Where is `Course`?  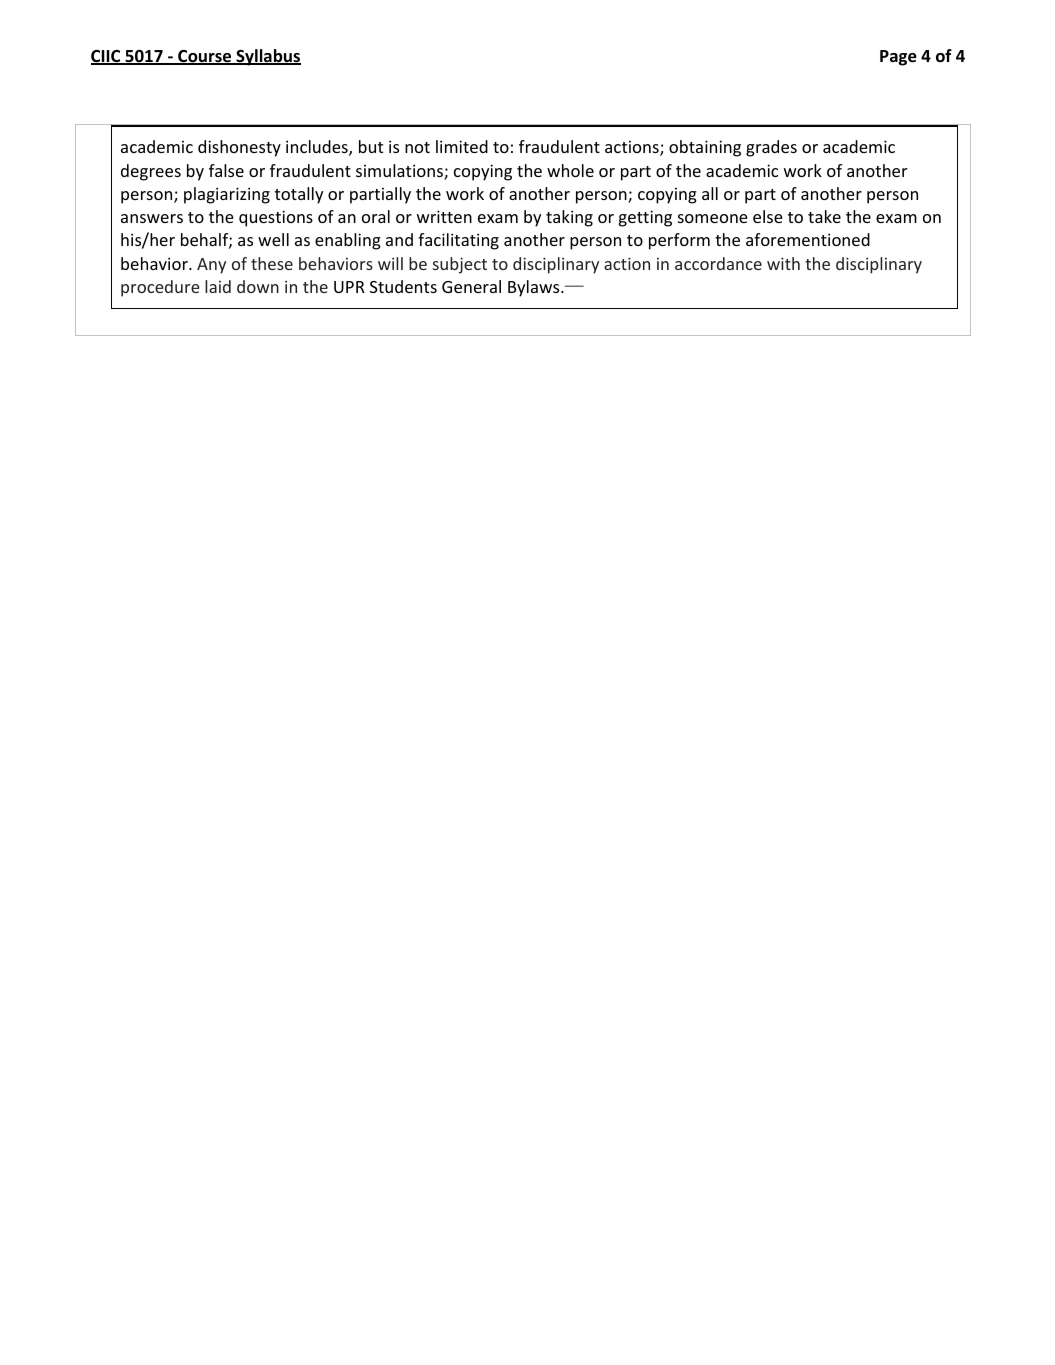
Course is located at coordinates (205, 57).
